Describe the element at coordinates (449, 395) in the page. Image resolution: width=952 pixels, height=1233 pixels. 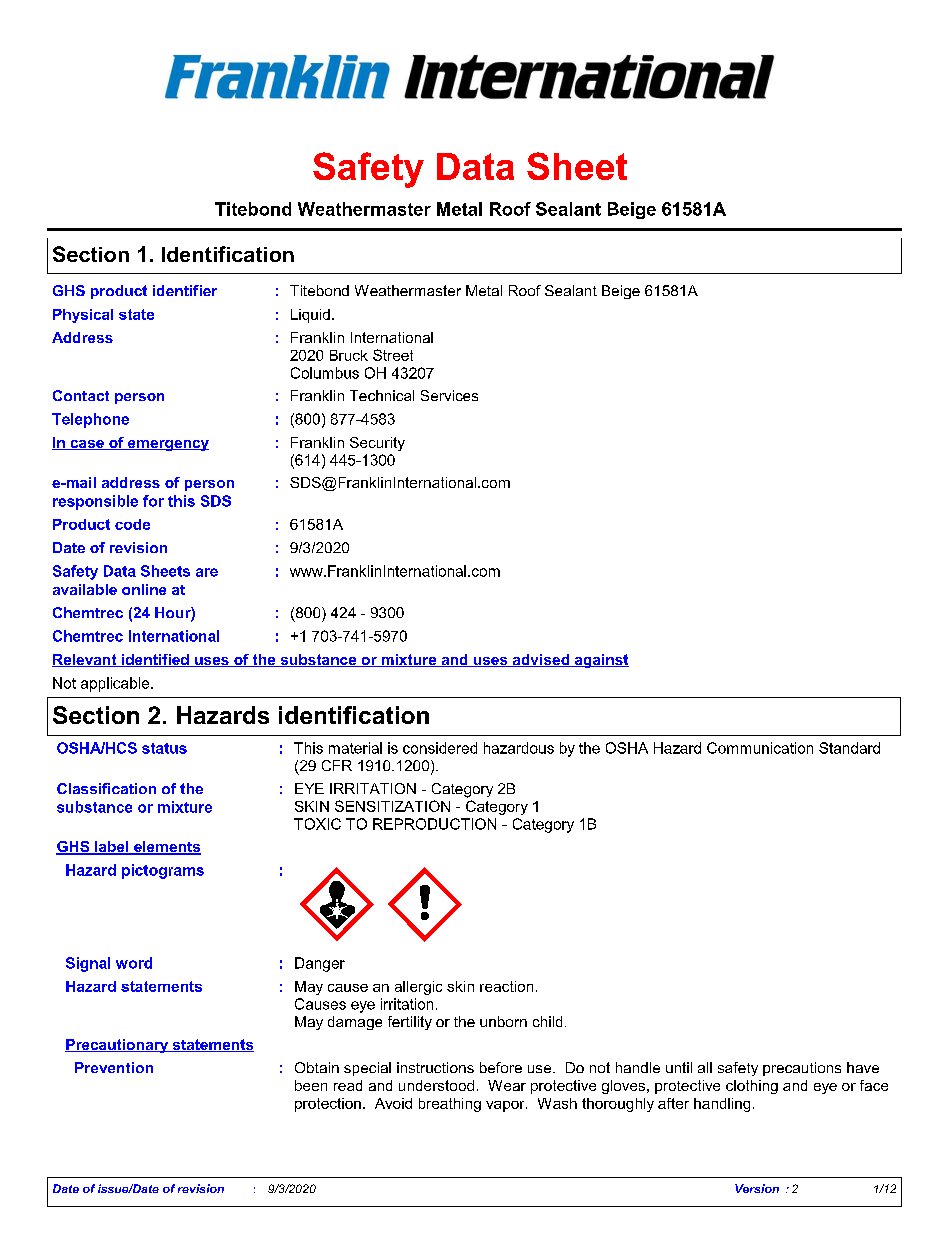
I see `Services` at that location.
